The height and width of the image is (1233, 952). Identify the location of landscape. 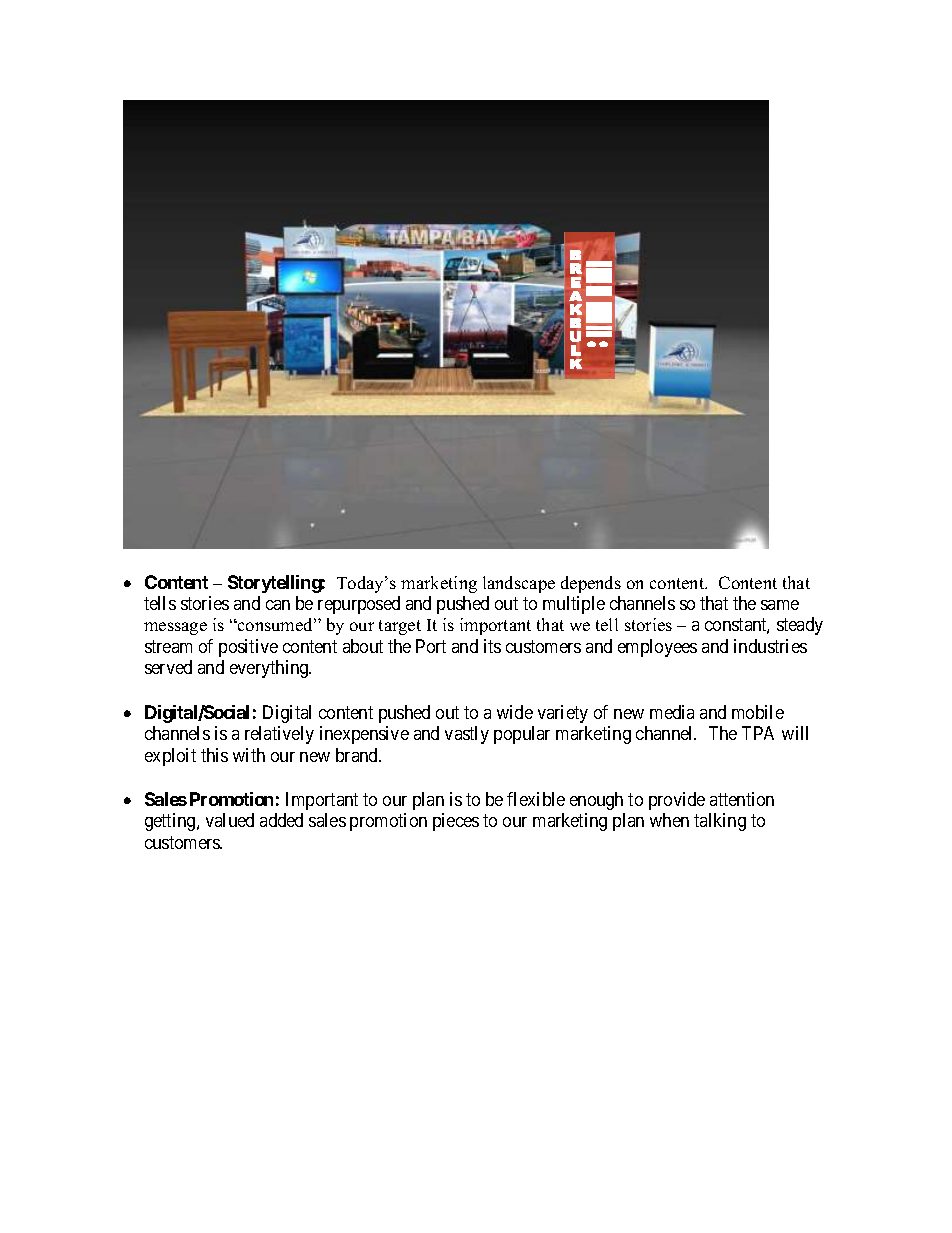
(519, 584).
